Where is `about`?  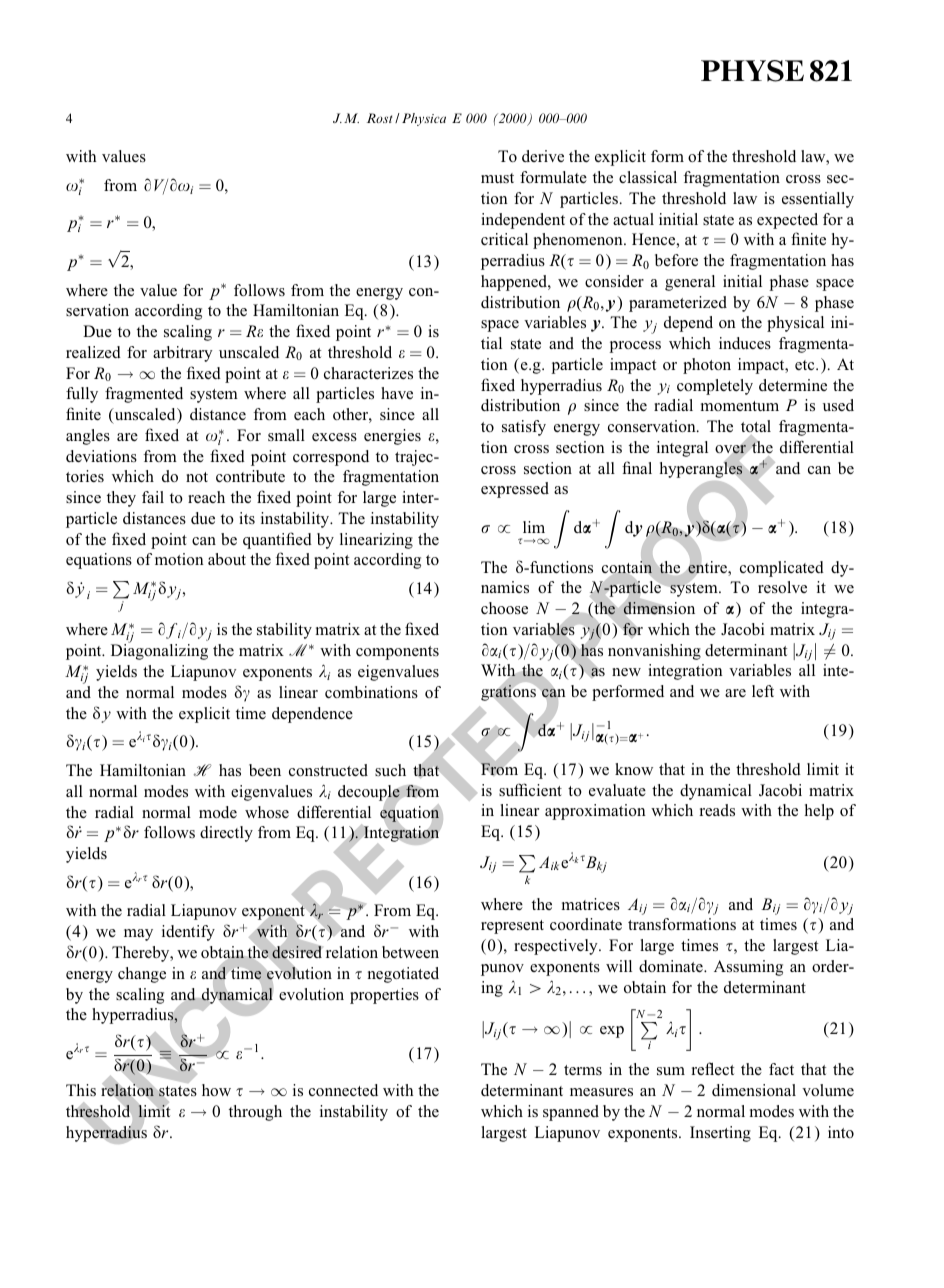 about is located at coordinates (227, 559).
